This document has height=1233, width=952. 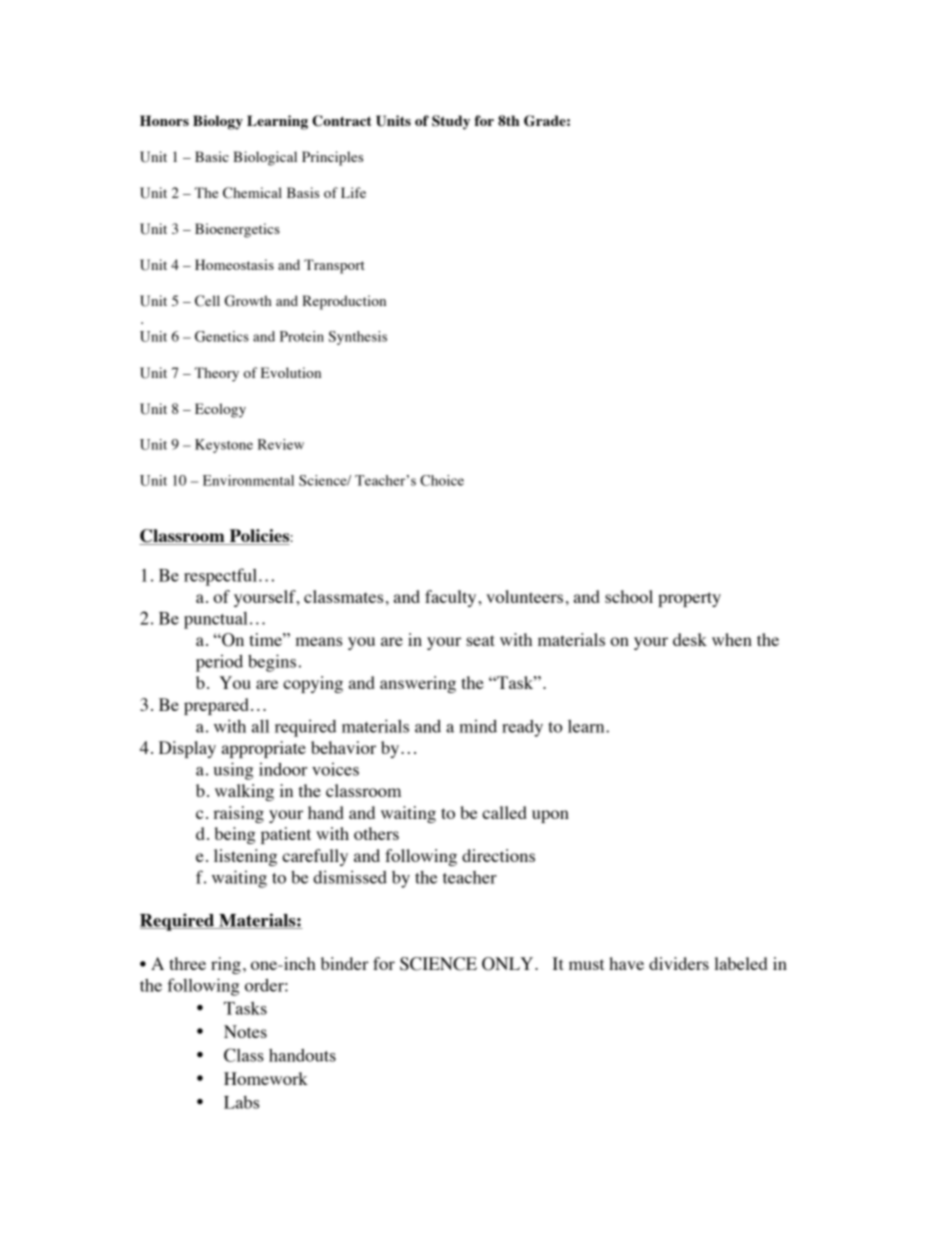 What do you see at coordinates (451, 122) in the document?
I see `Study` at bounding box center [451, 122].
